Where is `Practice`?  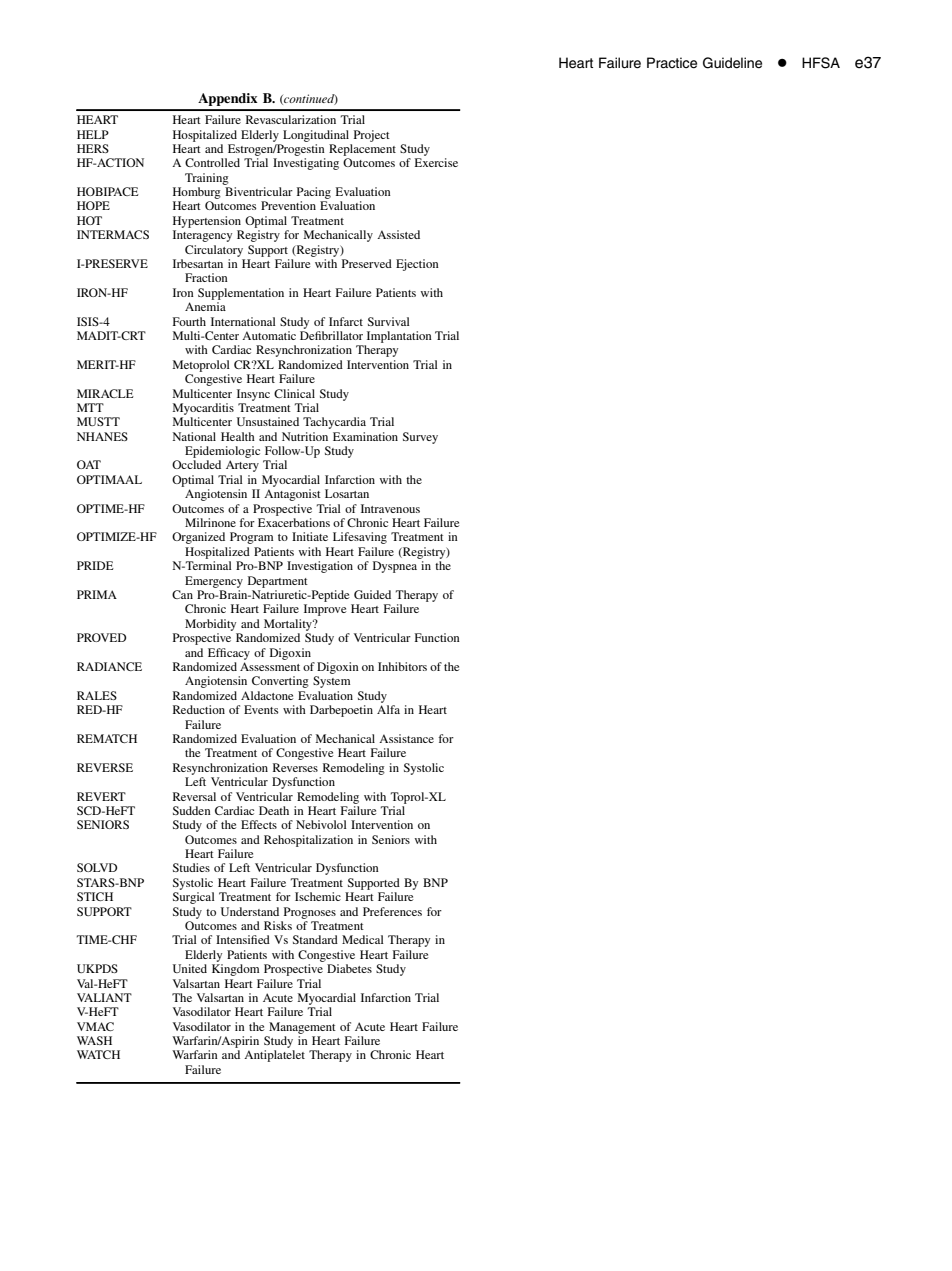 Practice is located at coordinates (672, 63).
